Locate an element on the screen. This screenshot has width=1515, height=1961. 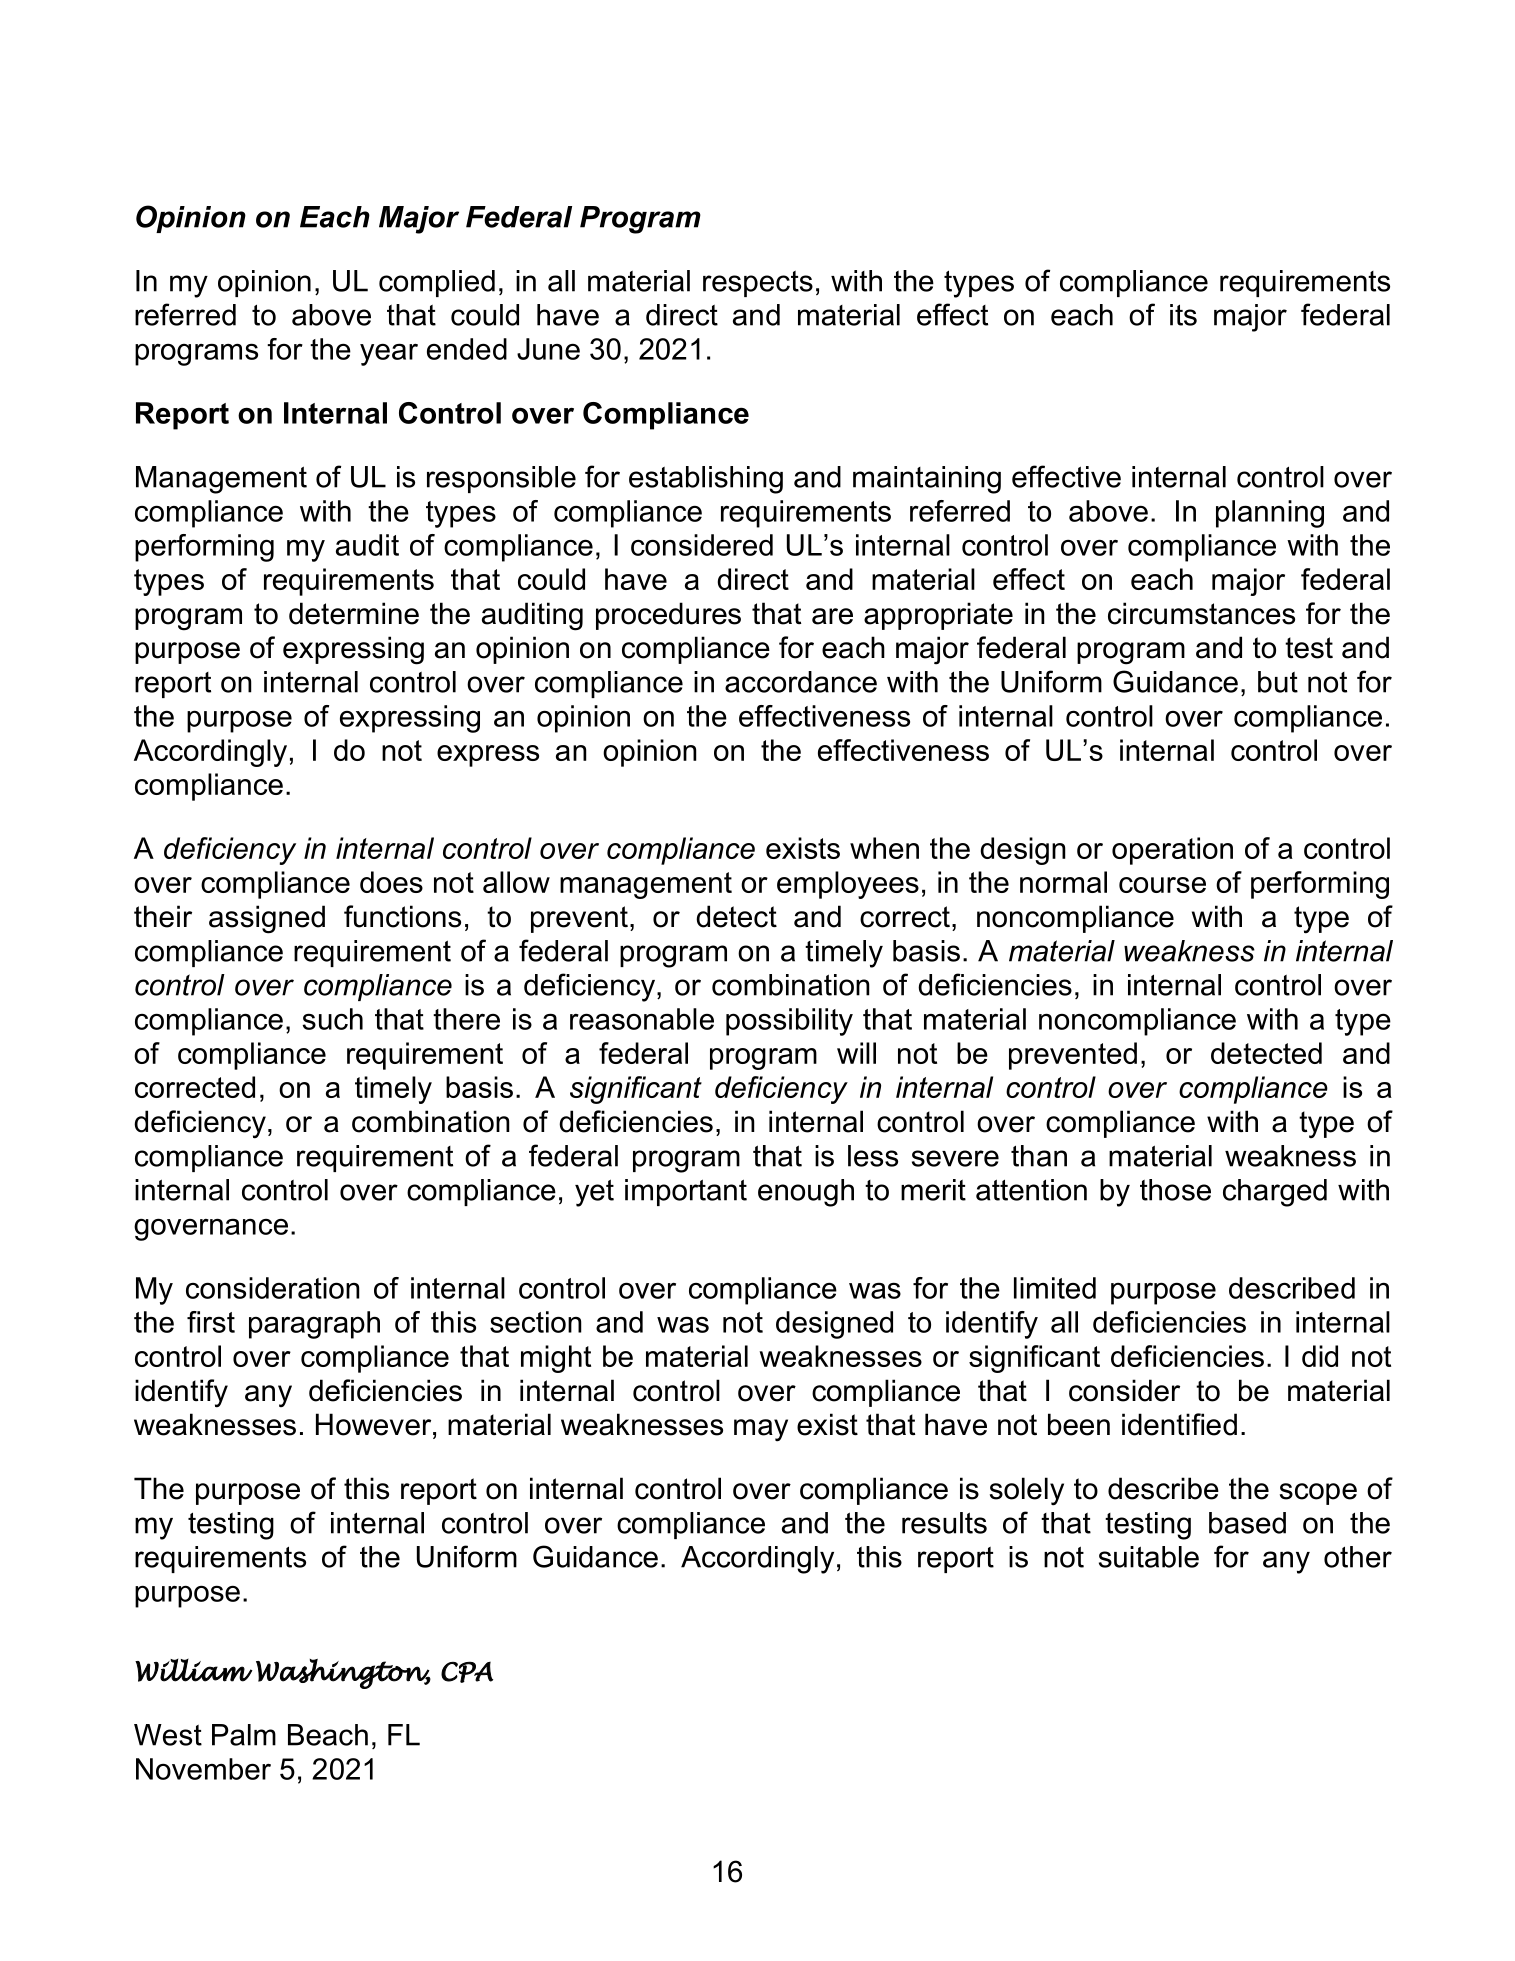
year is located at coordinates (389, 354).
